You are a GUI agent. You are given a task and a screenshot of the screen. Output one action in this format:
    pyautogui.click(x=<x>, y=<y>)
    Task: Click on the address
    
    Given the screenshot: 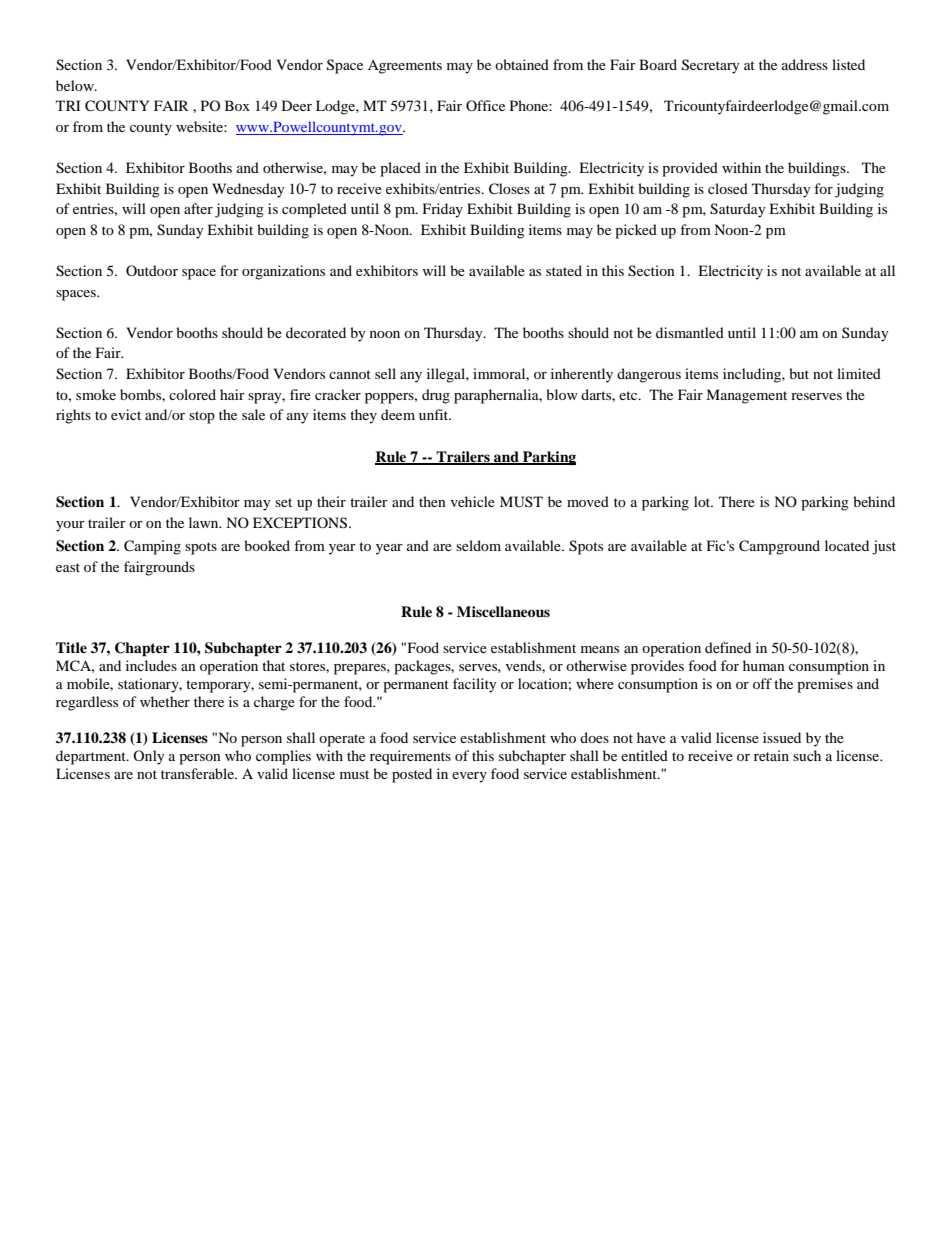 What is the action you would take?
    pyautogui.click(x=805, y=64)
